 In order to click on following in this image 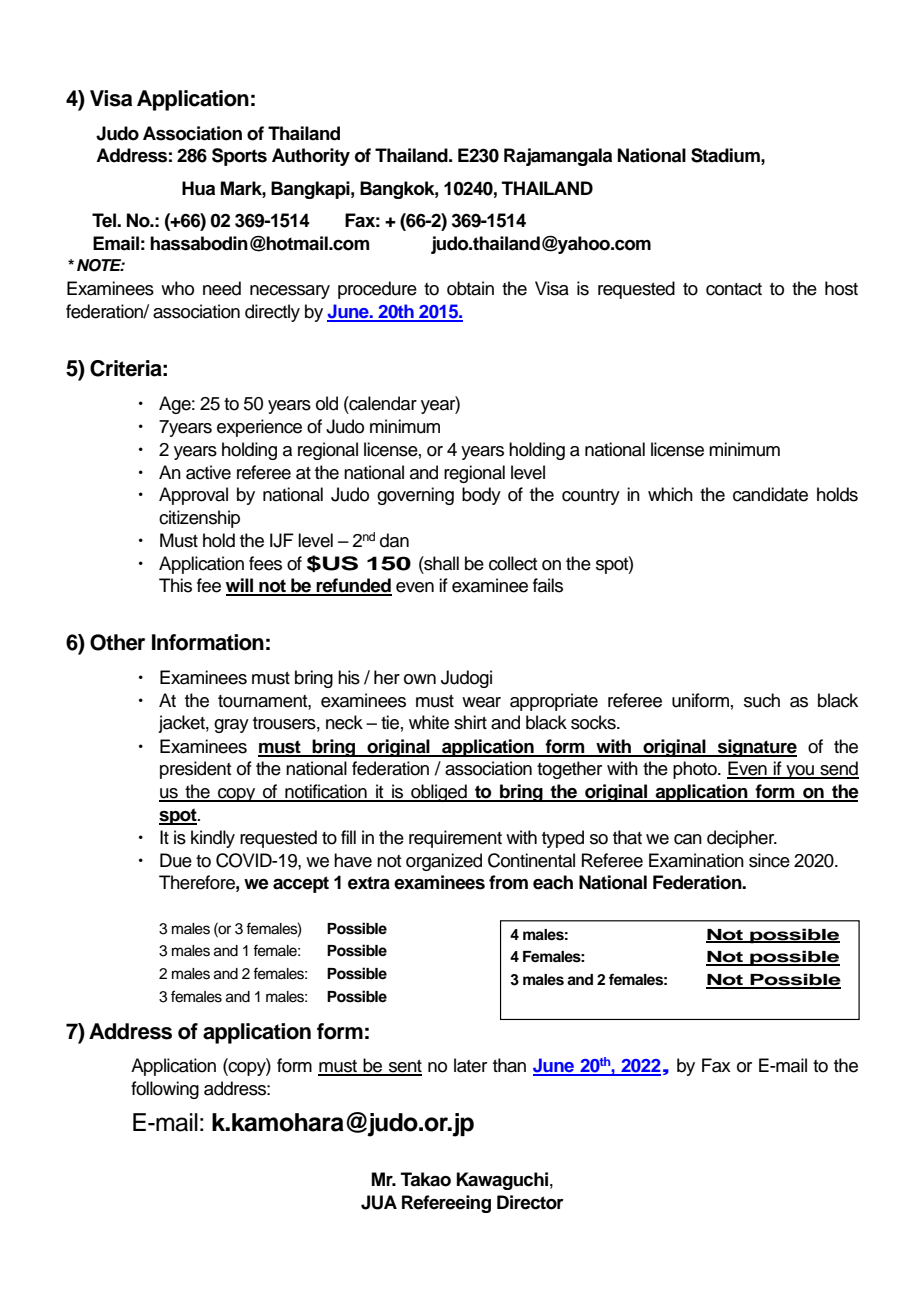, I will do `click(165, 1090)`.
